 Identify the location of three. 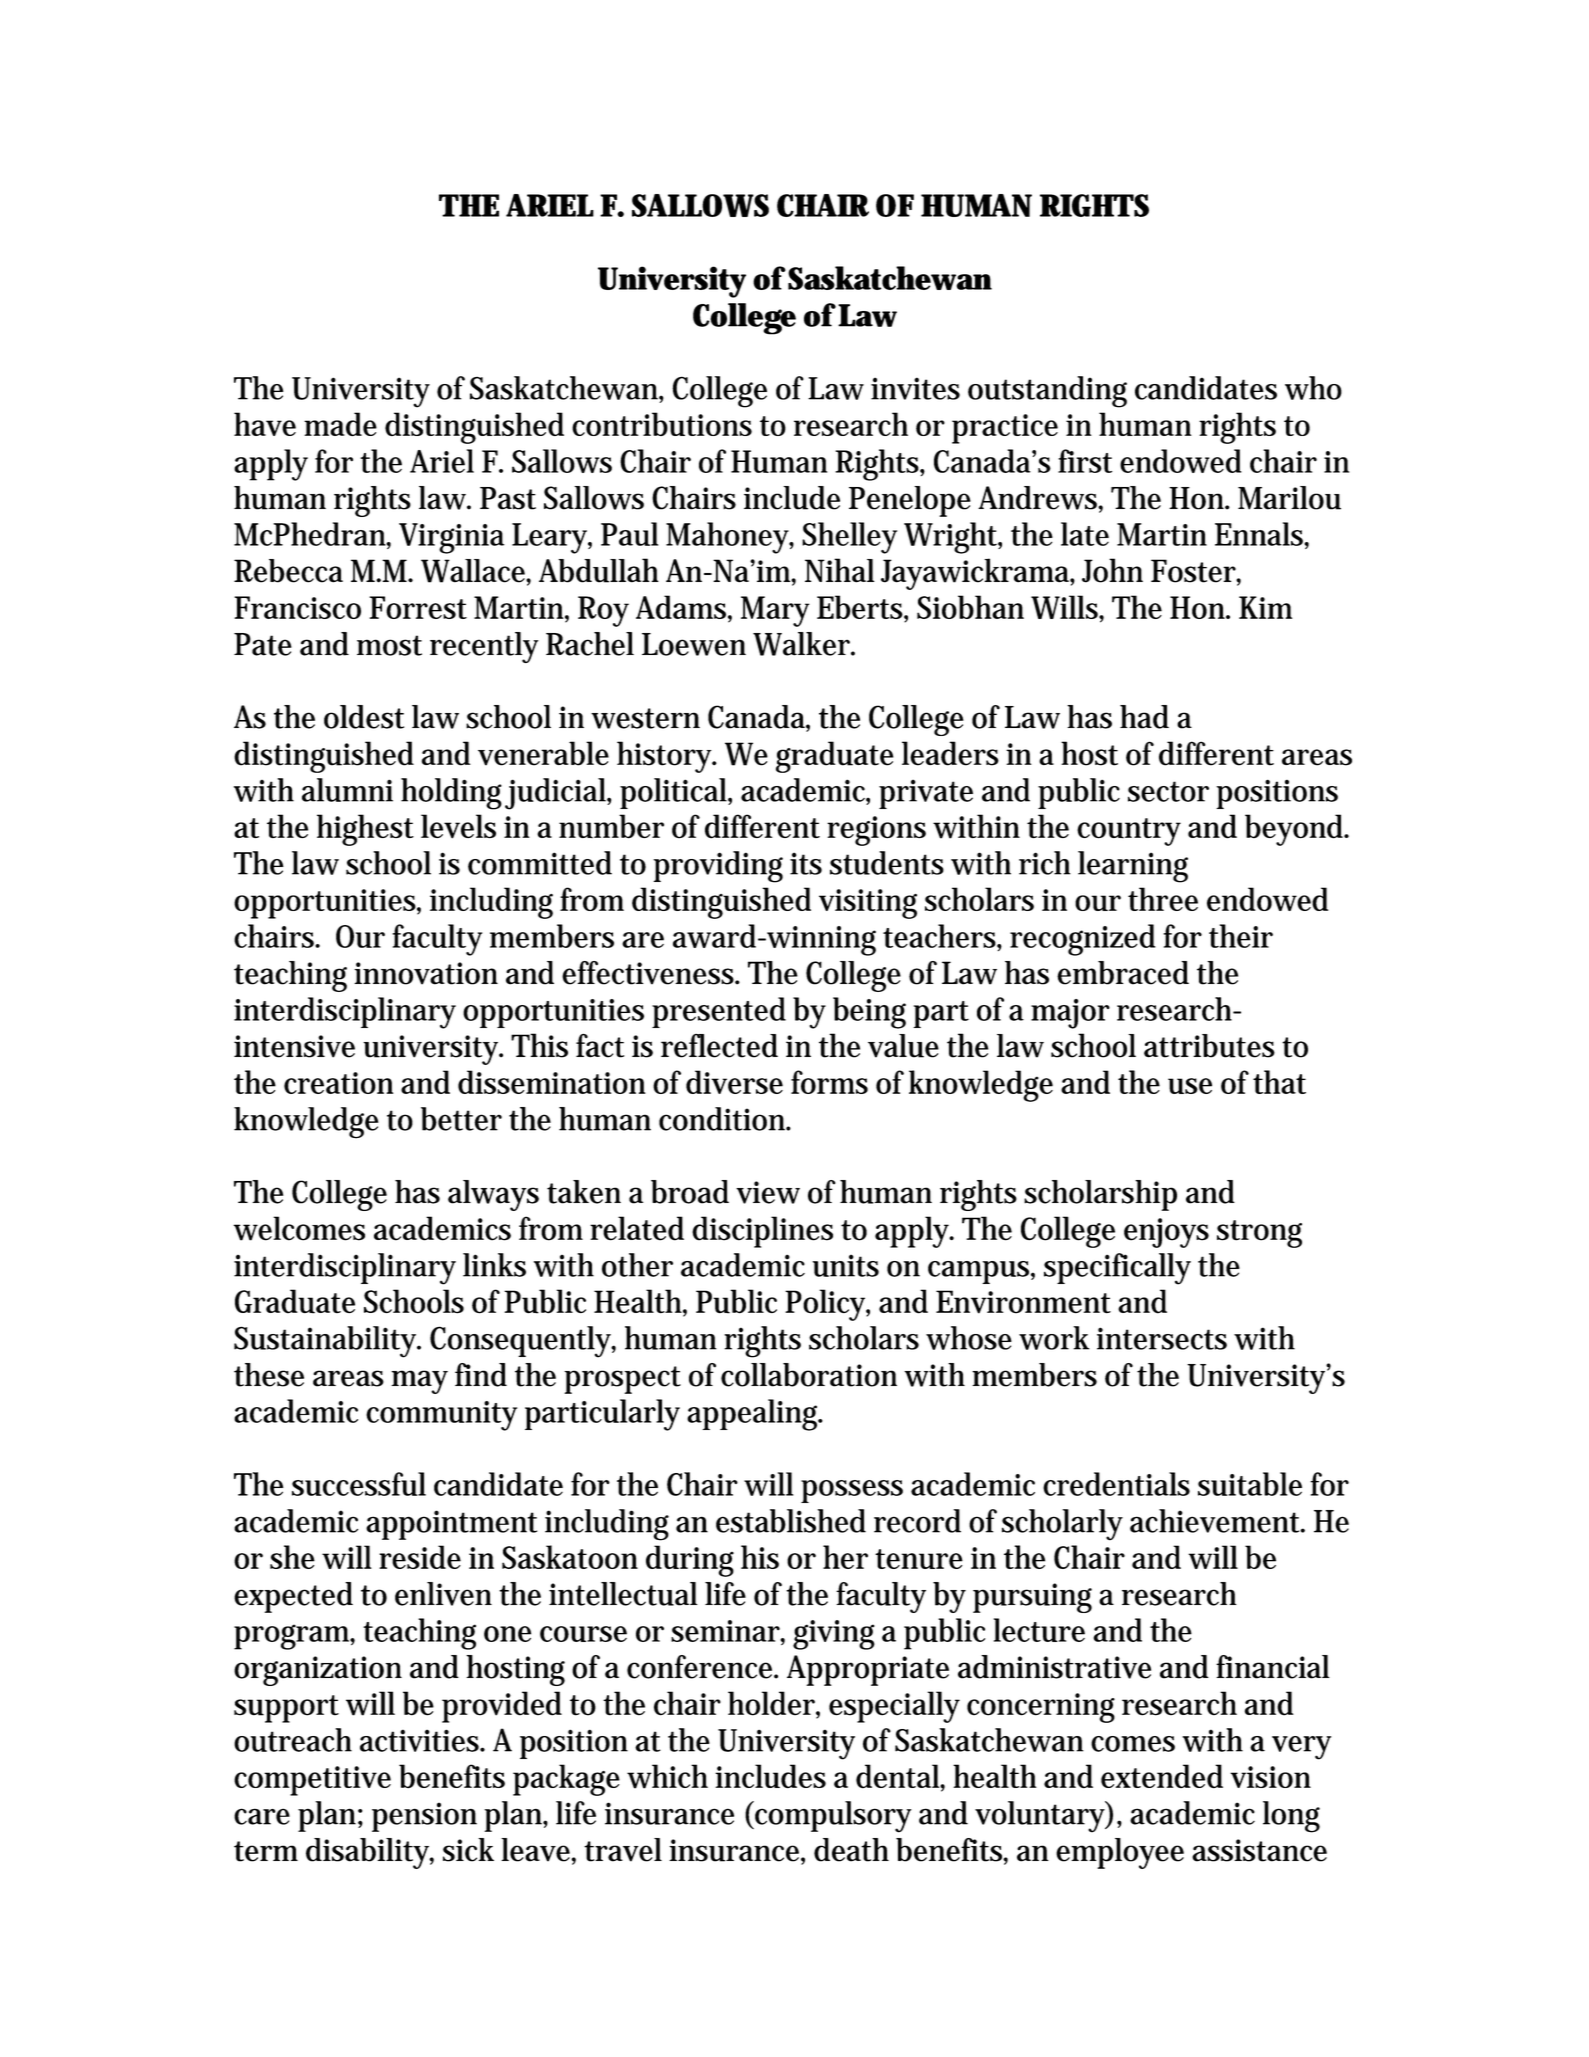
(1163, 899).
